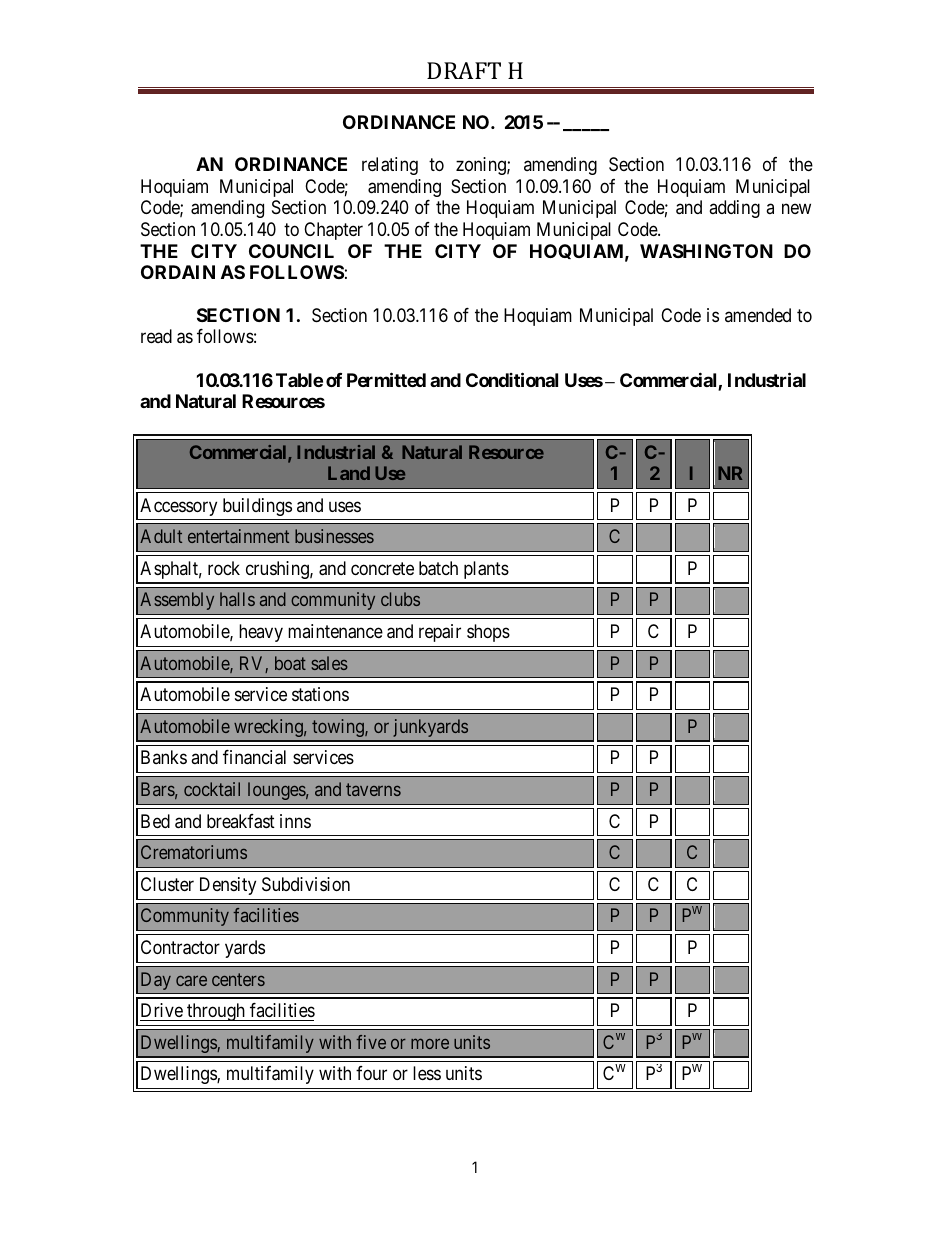 The width and height of the screenshot is (952, 1233). I want to click on Conditional, so click(512, 379).
